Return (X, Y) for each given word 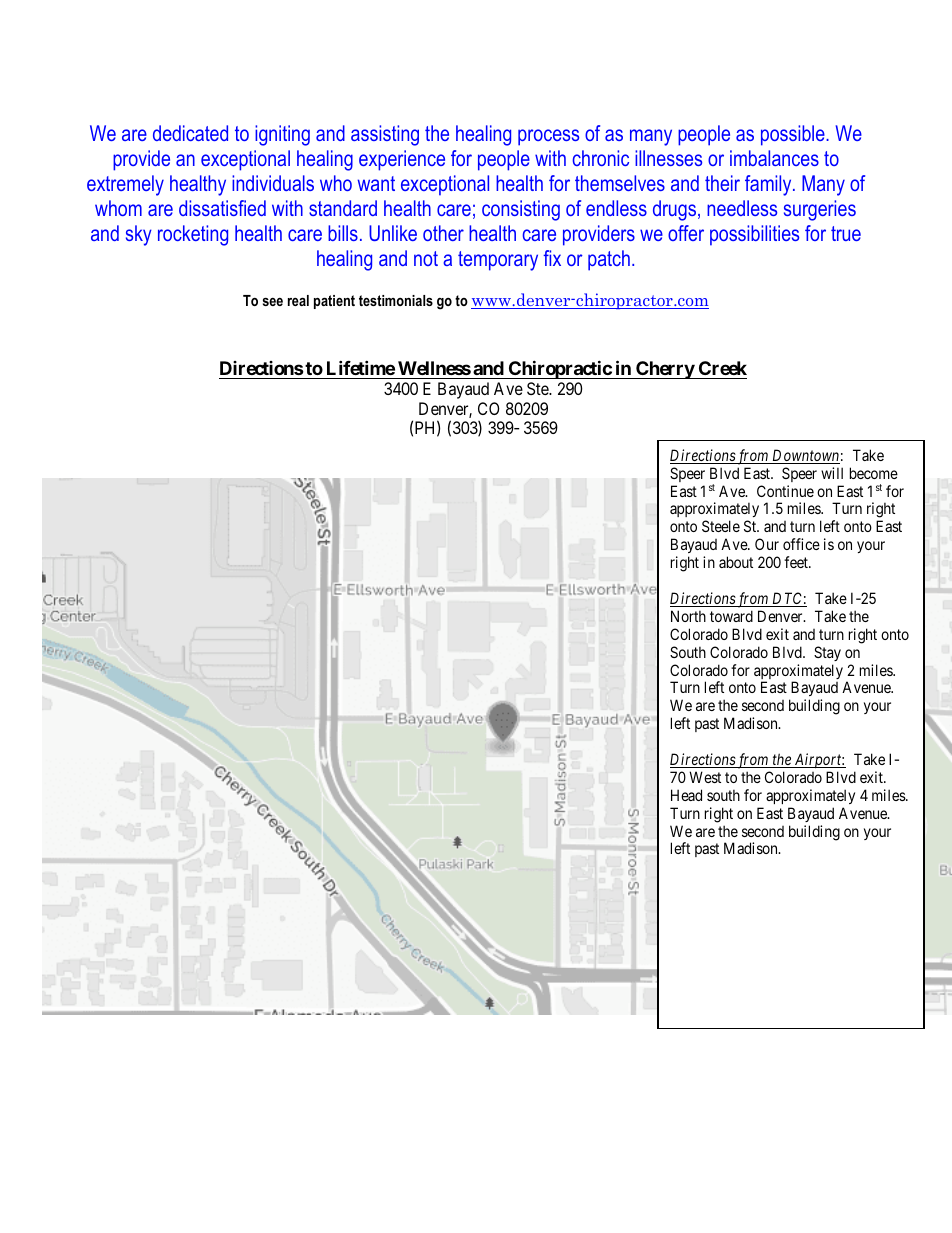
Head (686, 795)
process (548, 137)
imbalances (774, 158)
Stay (827, 653)
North (688, 616)
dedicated (190, 133)
